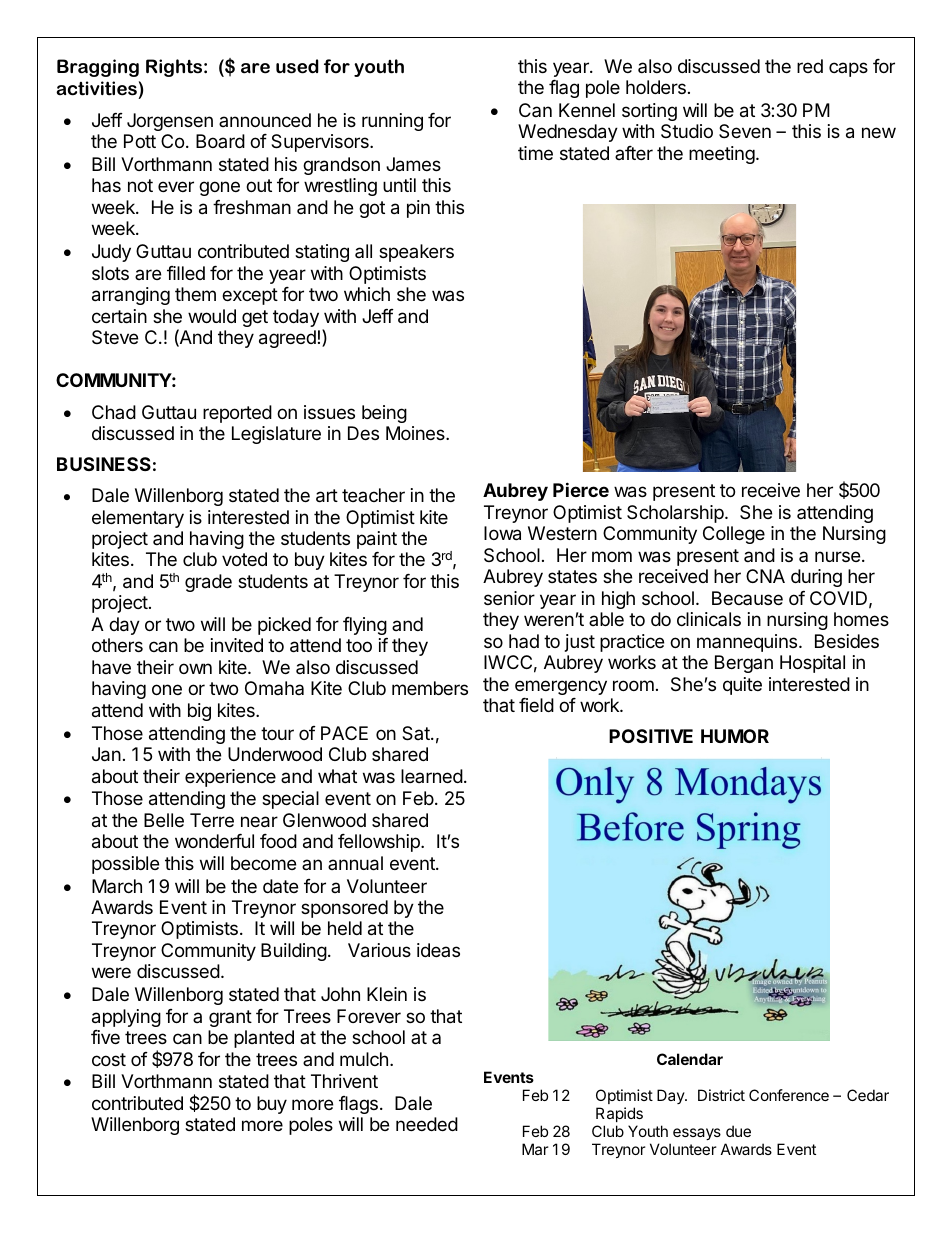  I want to click on time, so click(535, 153).
